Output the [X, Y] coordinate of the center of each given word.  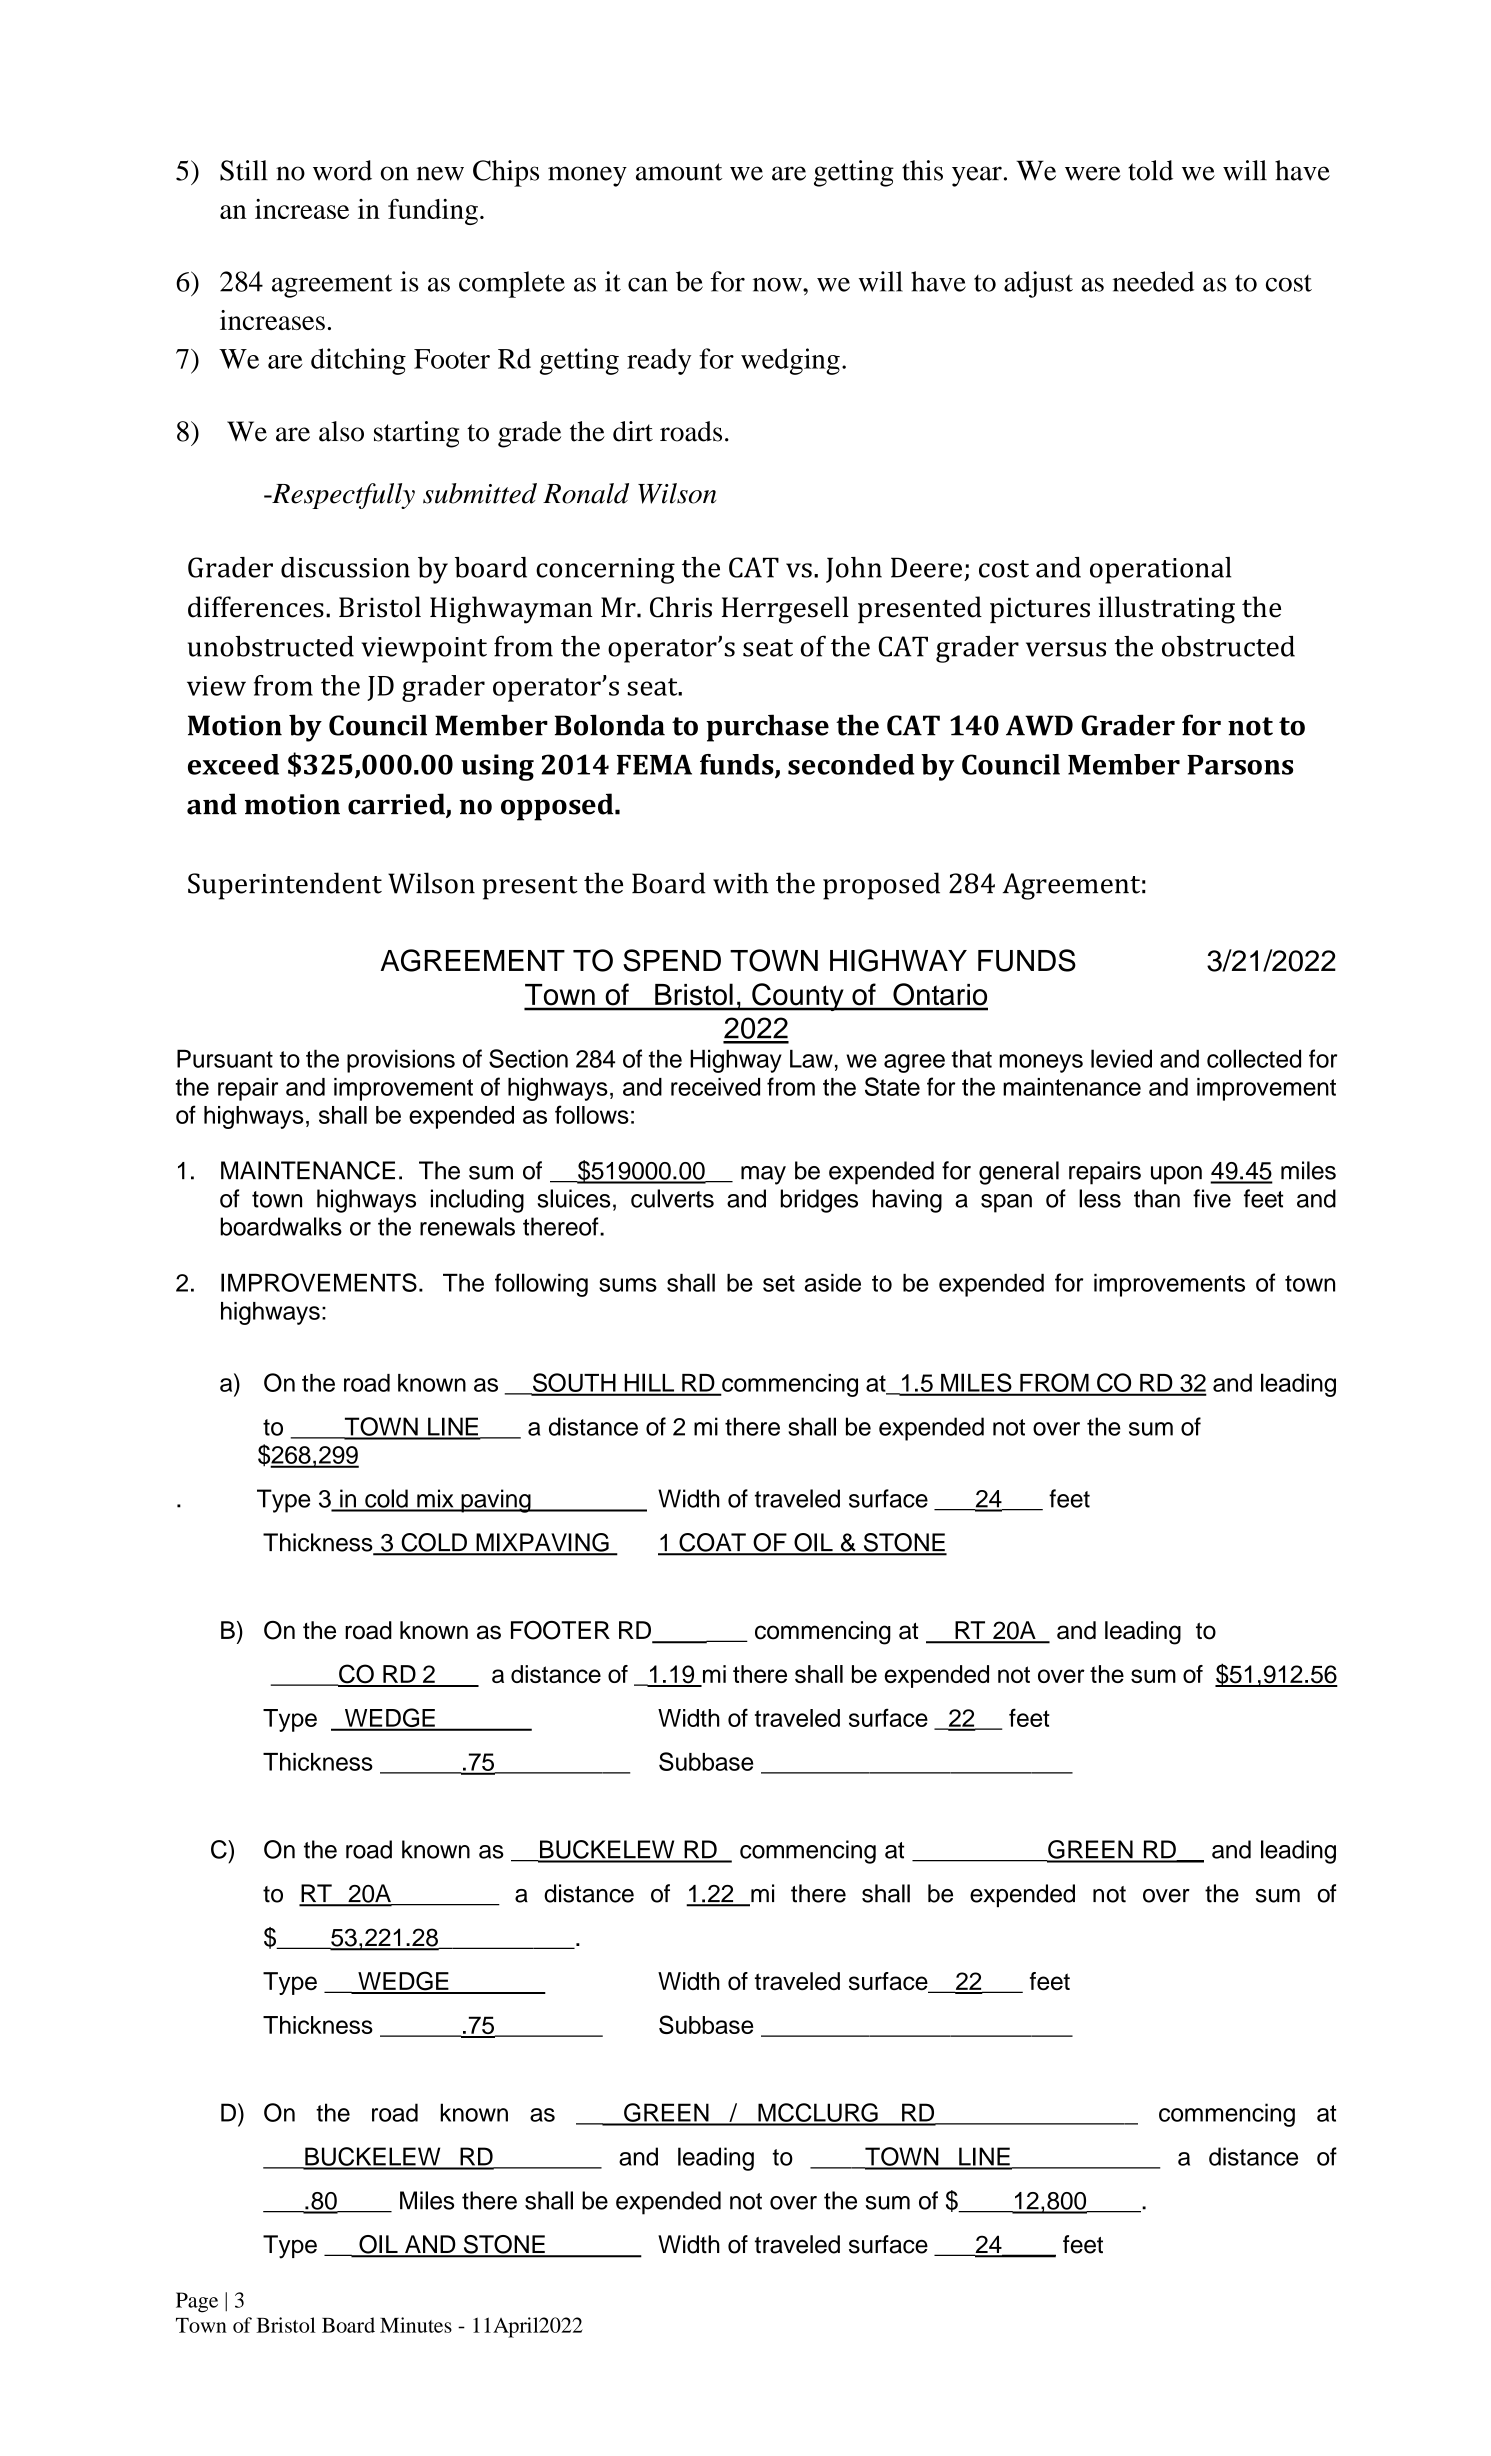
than [1157, 1198]
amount [679, 172]
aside [833, 1283]
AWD [1039, 725]
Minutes [416, 2325]
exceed [233, 764]
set [779, 1283]
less [1100, 1198]
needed [1153, 281]
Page [197, 2302]
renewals [467, 1226]
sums [628, 1285]
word [342, 170]
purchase [767, 728]
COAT [712, 1543]
